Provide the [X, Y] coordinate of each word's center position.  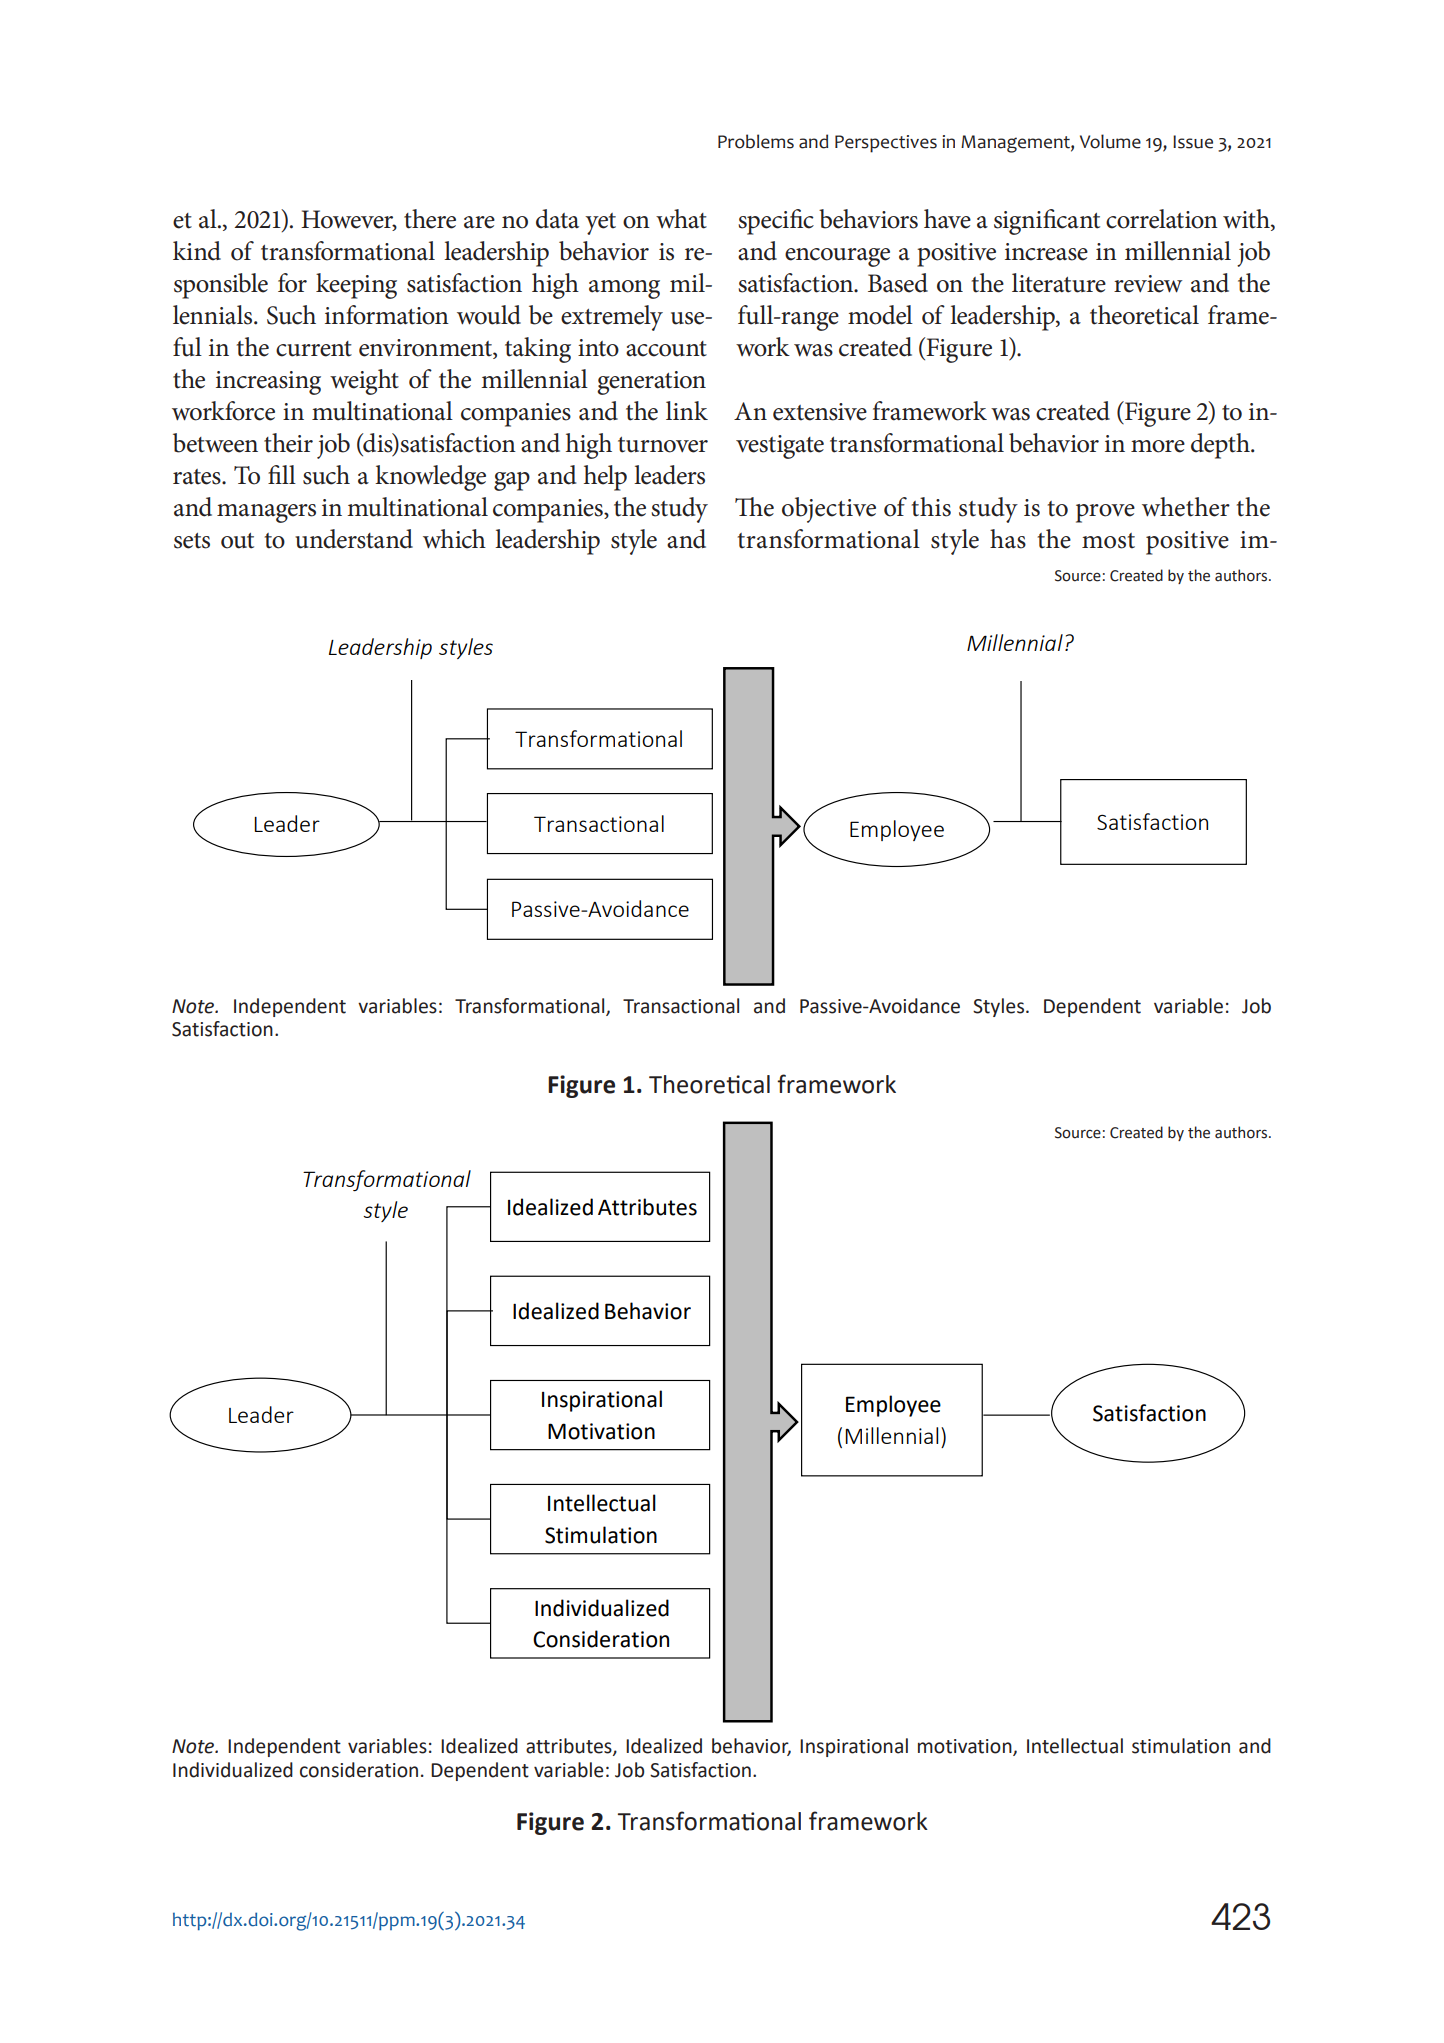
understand [354, 539]
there [430, 219]
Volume [1110, 141]
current [314, 349]
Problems [756, 141]
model [880, 315]
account [666, 349]
